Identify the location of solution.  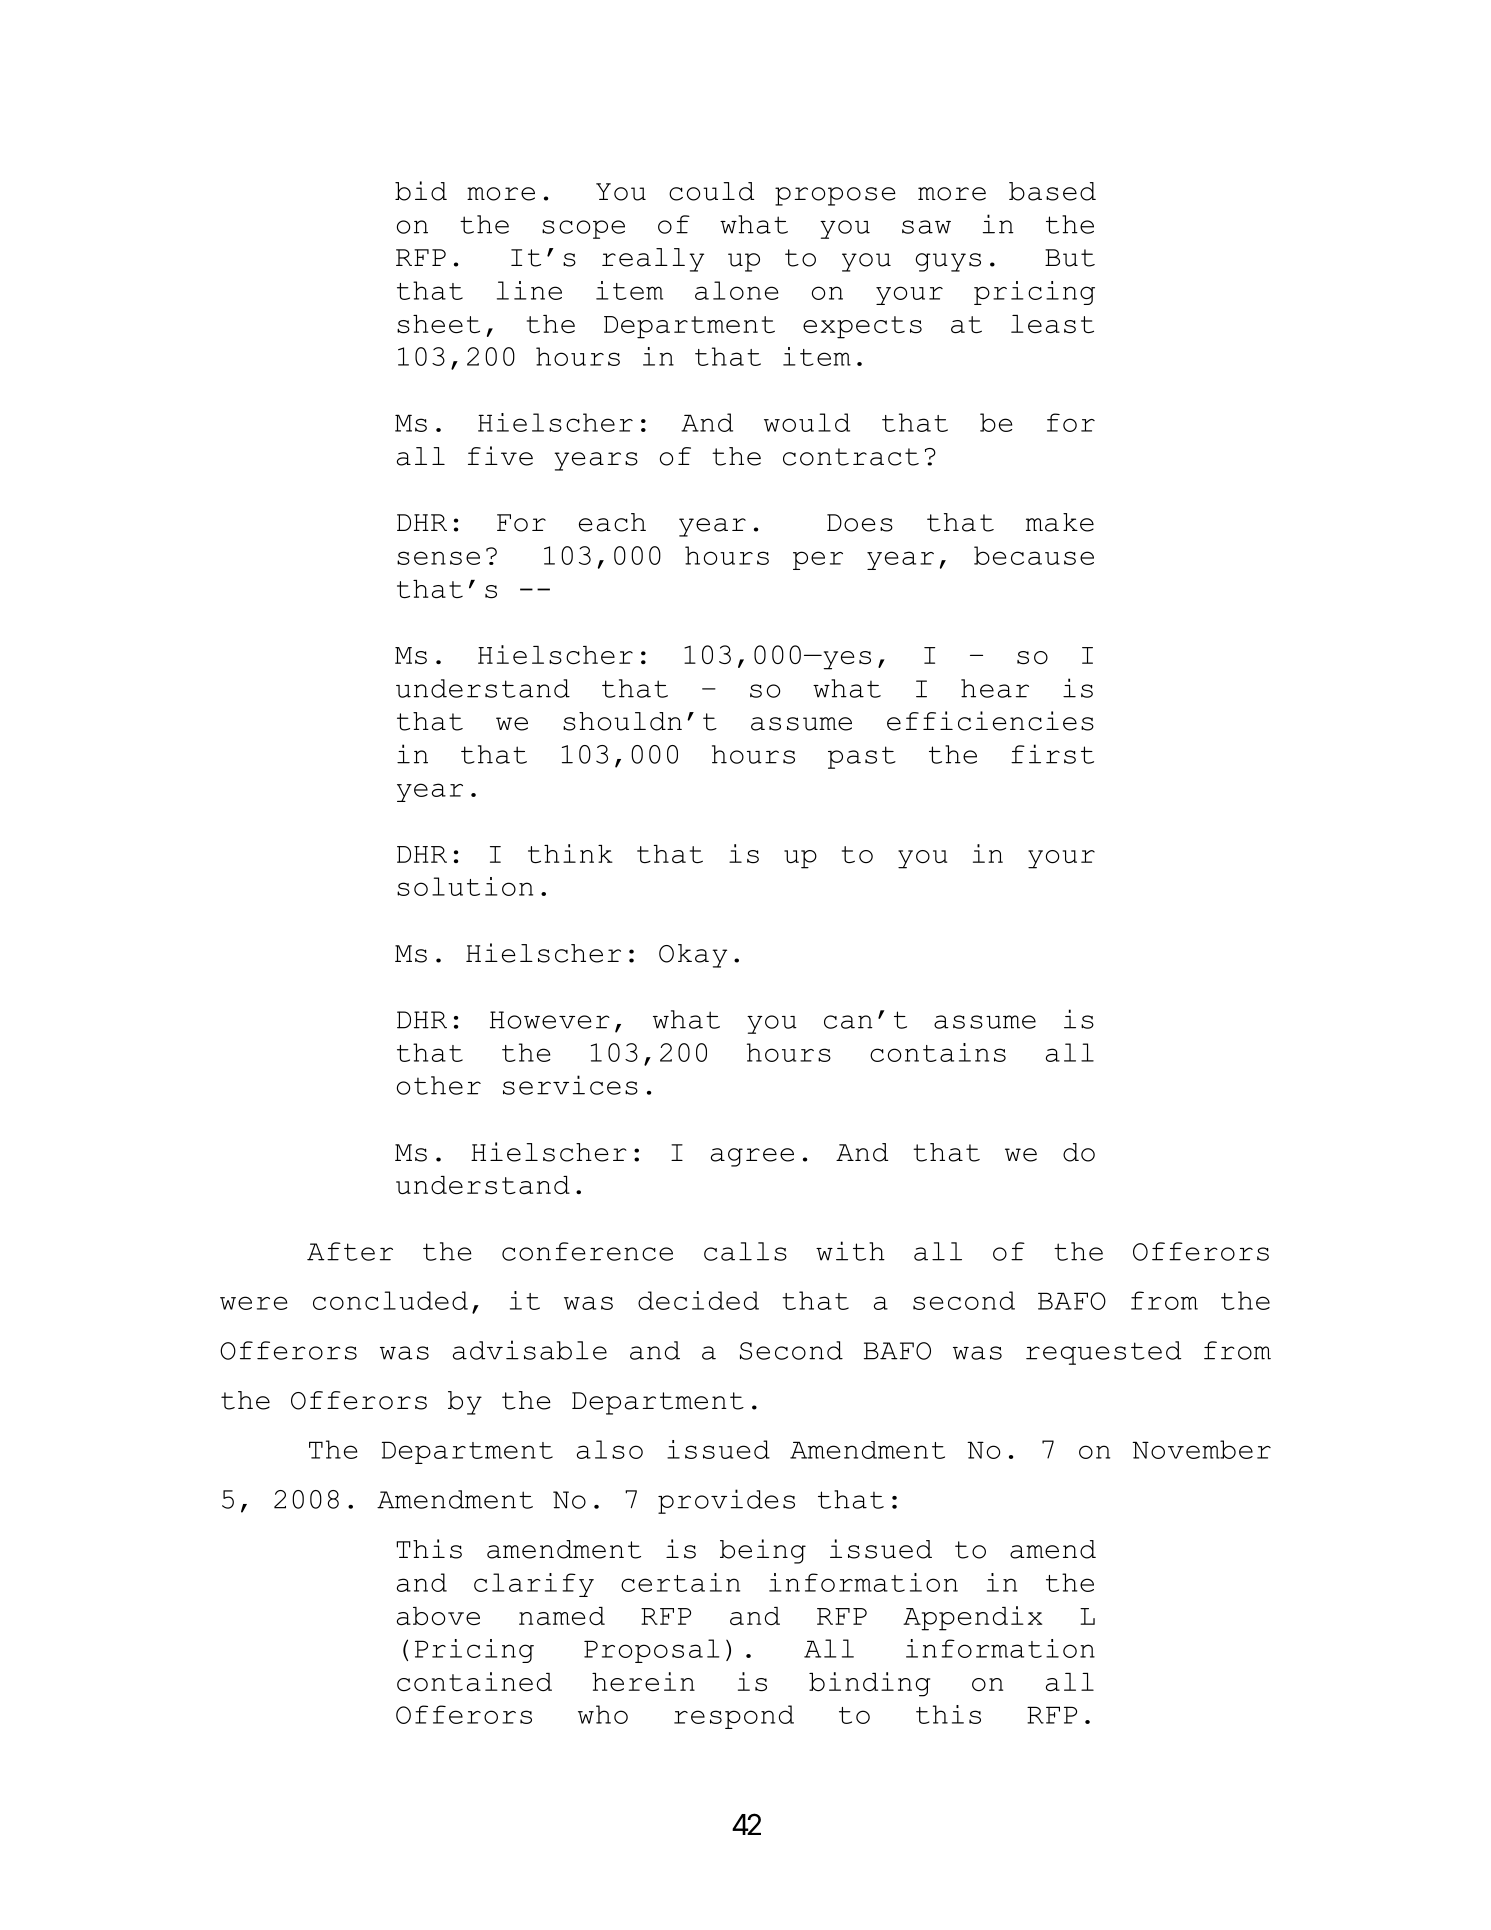
(465, 886).
